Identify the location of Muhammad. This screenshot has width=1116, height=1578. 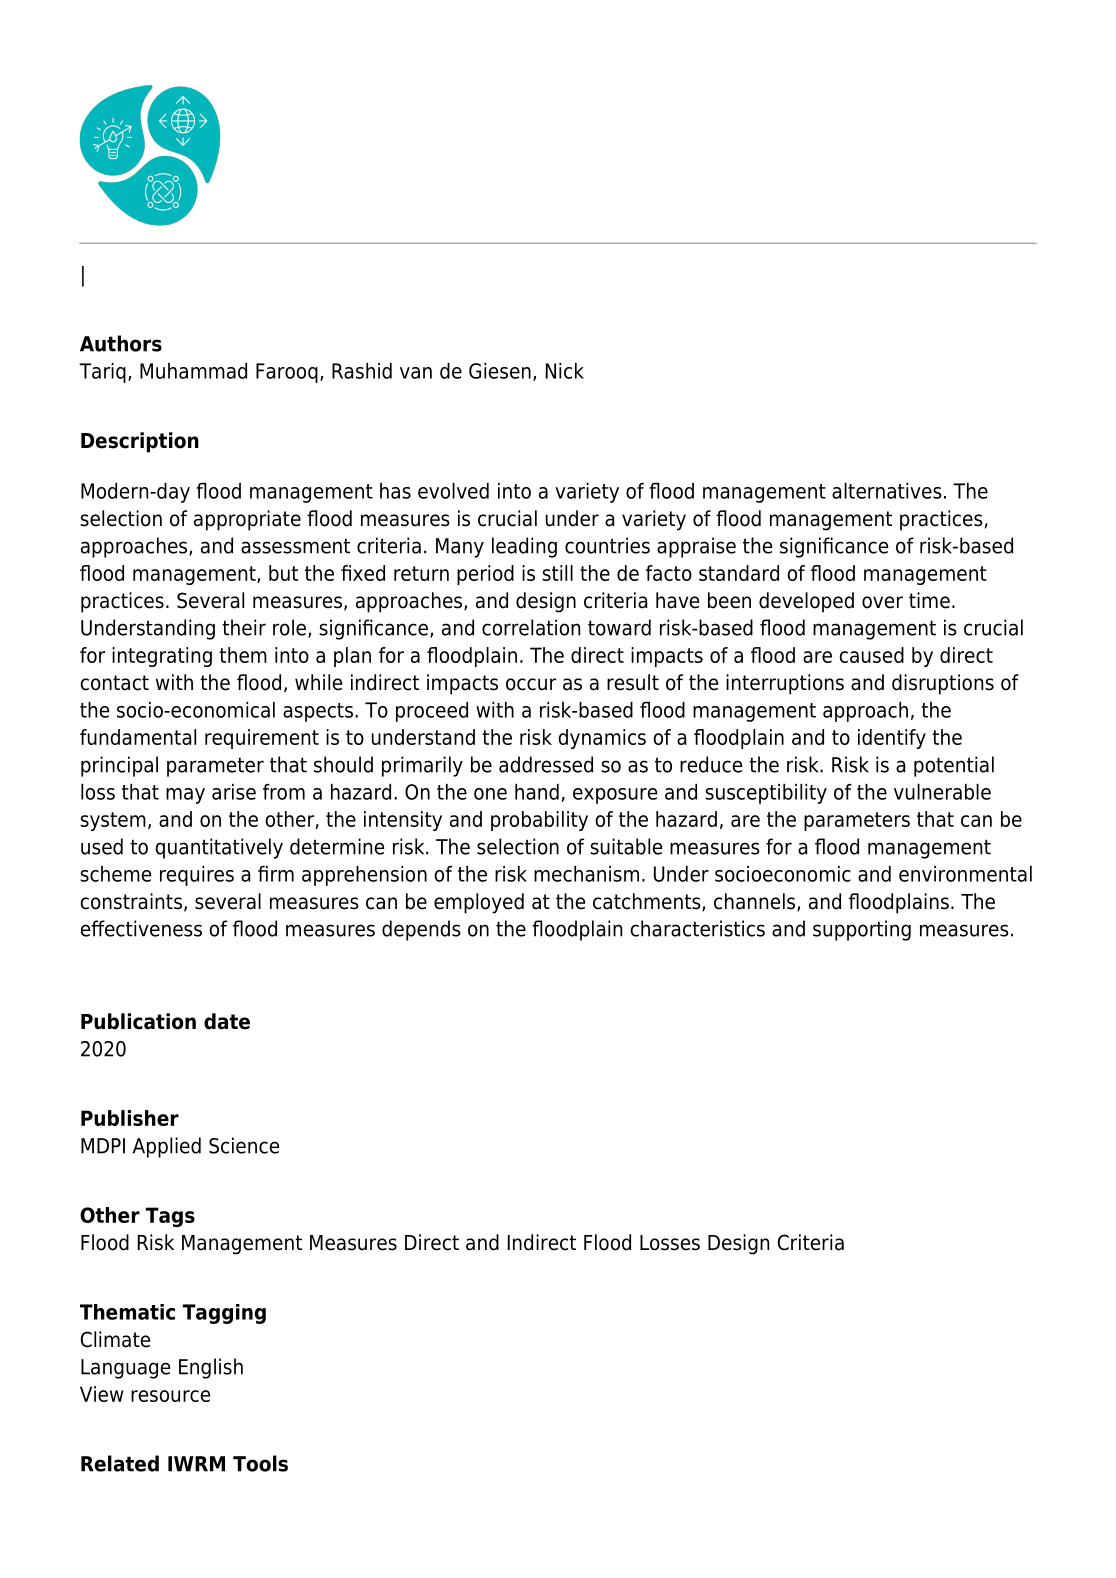
(193, 371).
